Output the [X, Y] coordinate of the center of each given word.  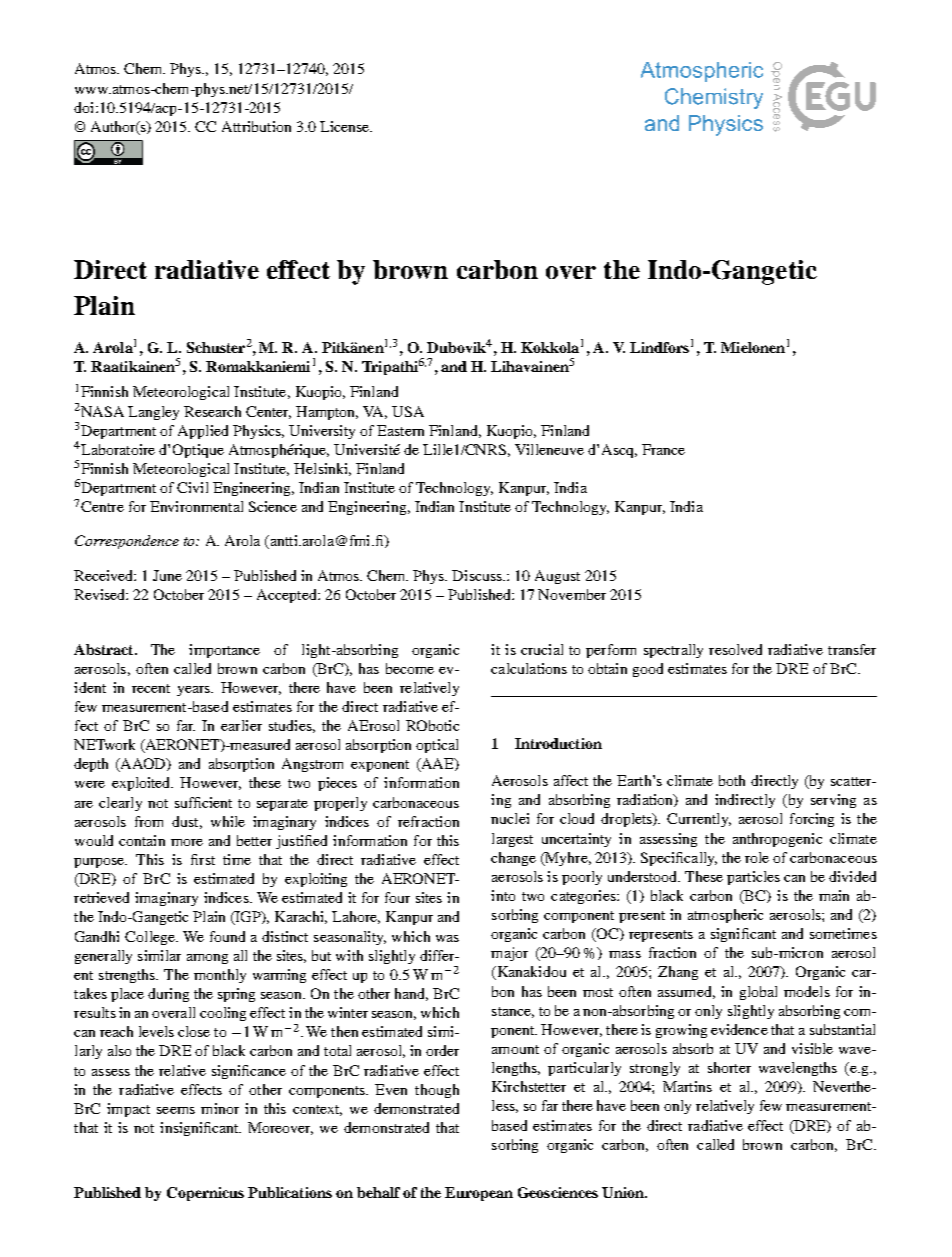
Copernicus [205, 1194]
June [167, 575]
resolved [735, 649]
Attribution [256, 126]
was [447, 938]
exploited [142, 784]
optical [437, 746]
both [732, 780]
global [758, 993]
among [207, 959]
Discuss [478, 575]
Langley [153, 413]
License [346, 126]
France [663, 449]
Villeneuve [549, 449]
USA [408, 411]
